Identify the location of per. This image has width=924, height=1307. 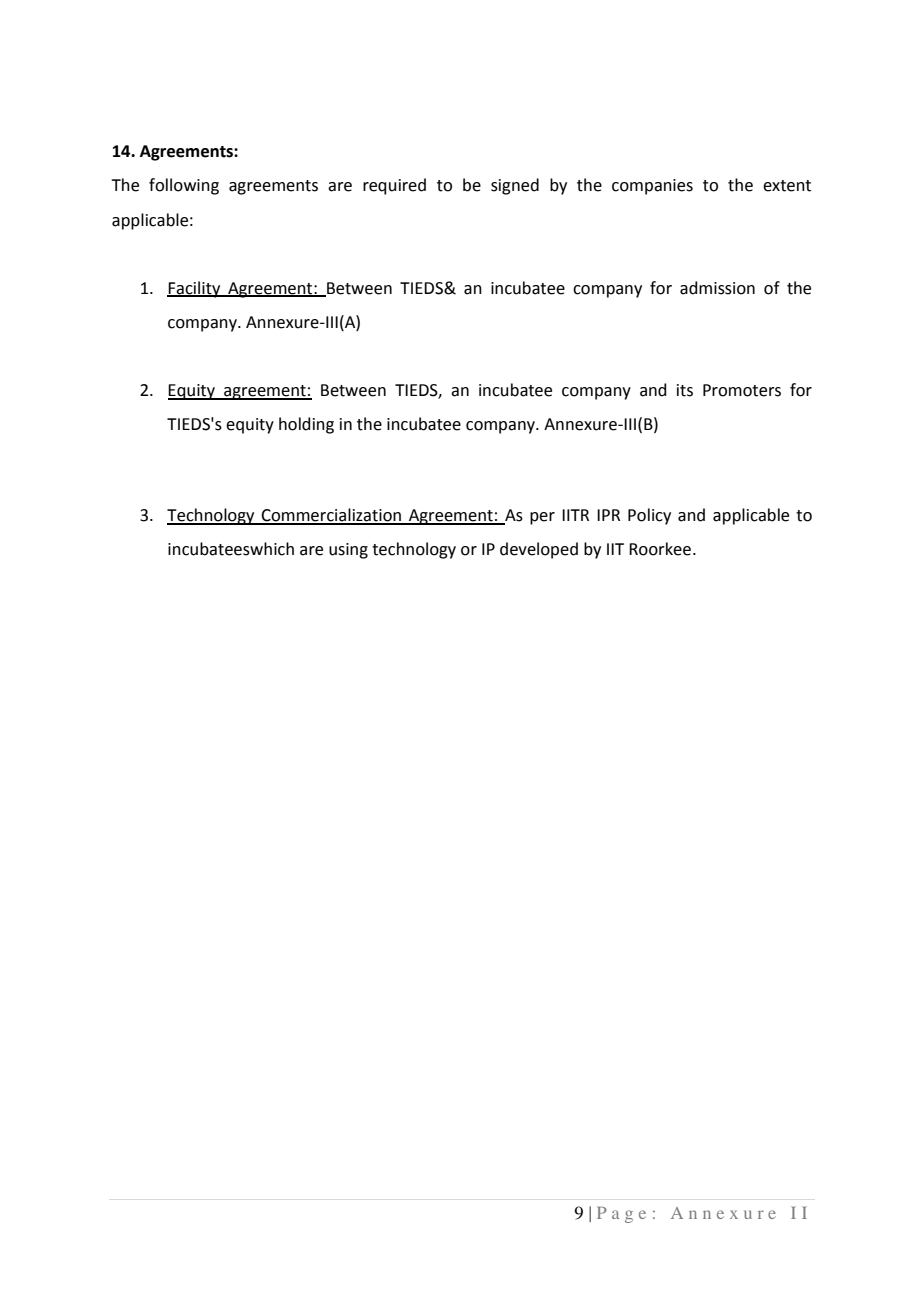
(542, 518).
